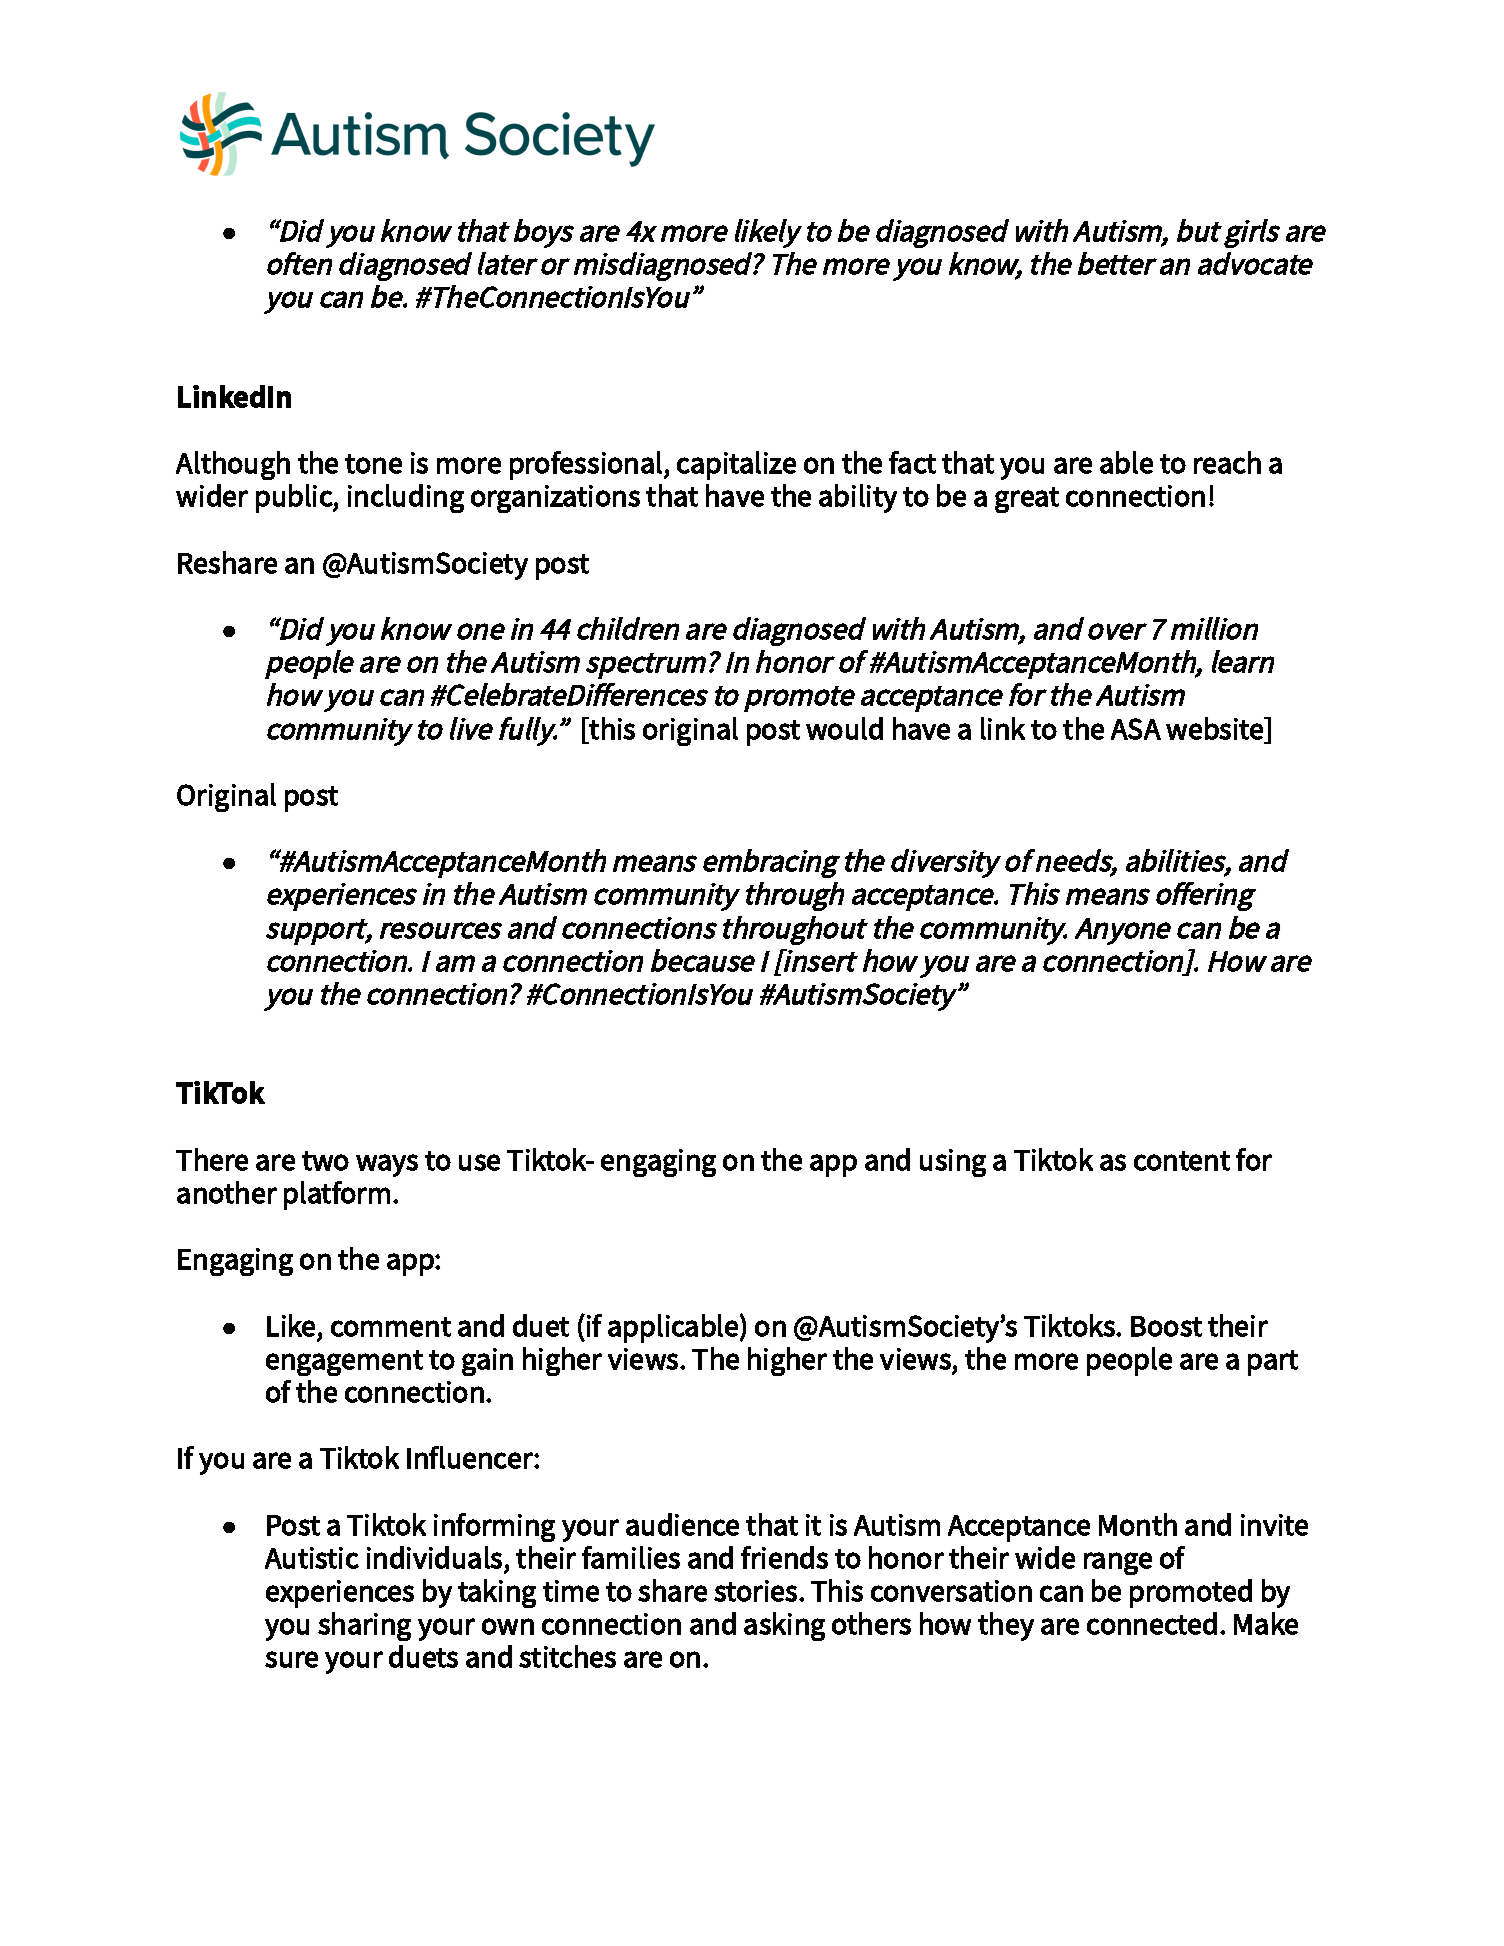  What do you see at coordinates (1136, 729) in the document?
I see `ASA` at bounding box center [1136, 729].
